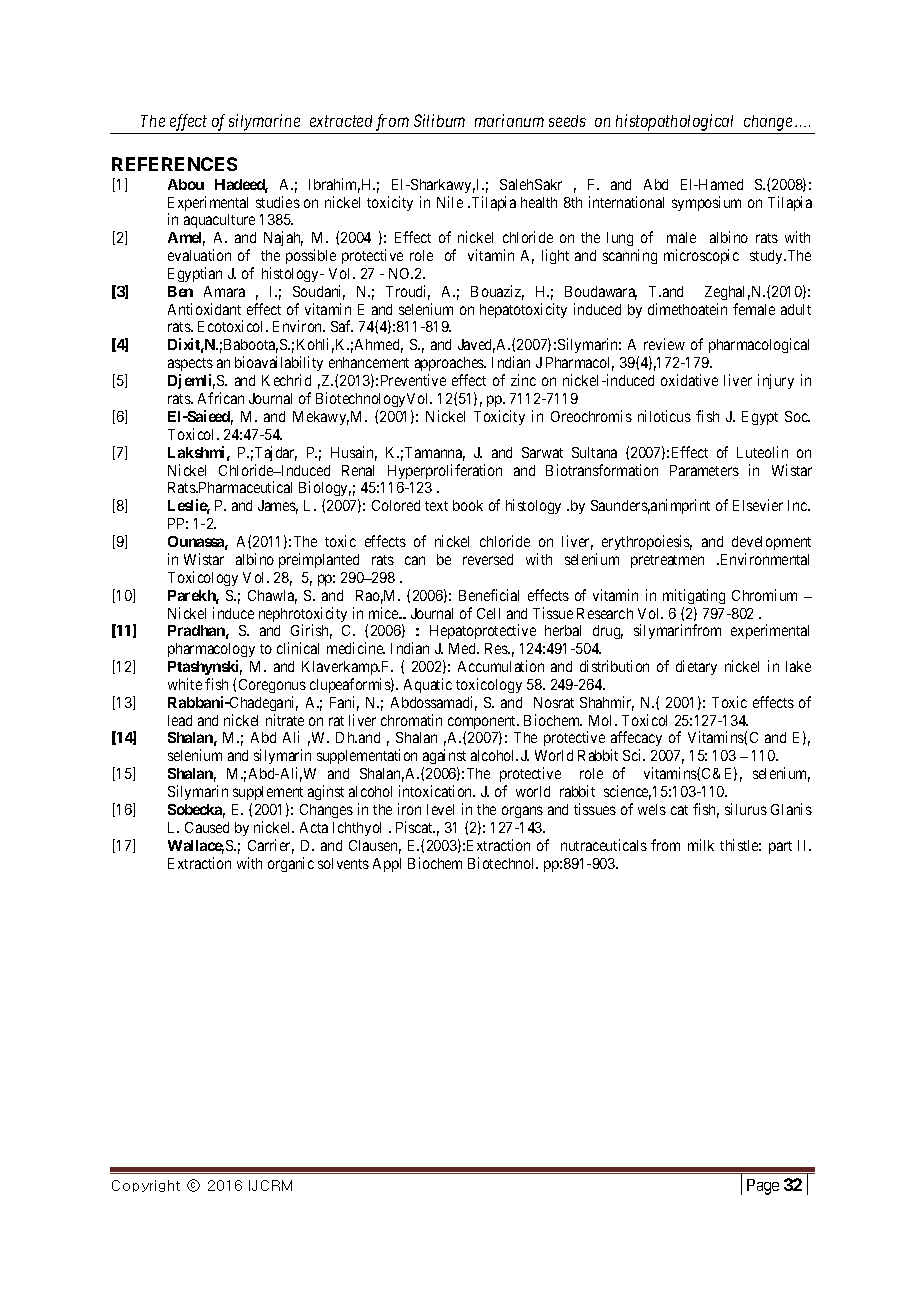  I want to click on histopathological, so click(674, 122).
